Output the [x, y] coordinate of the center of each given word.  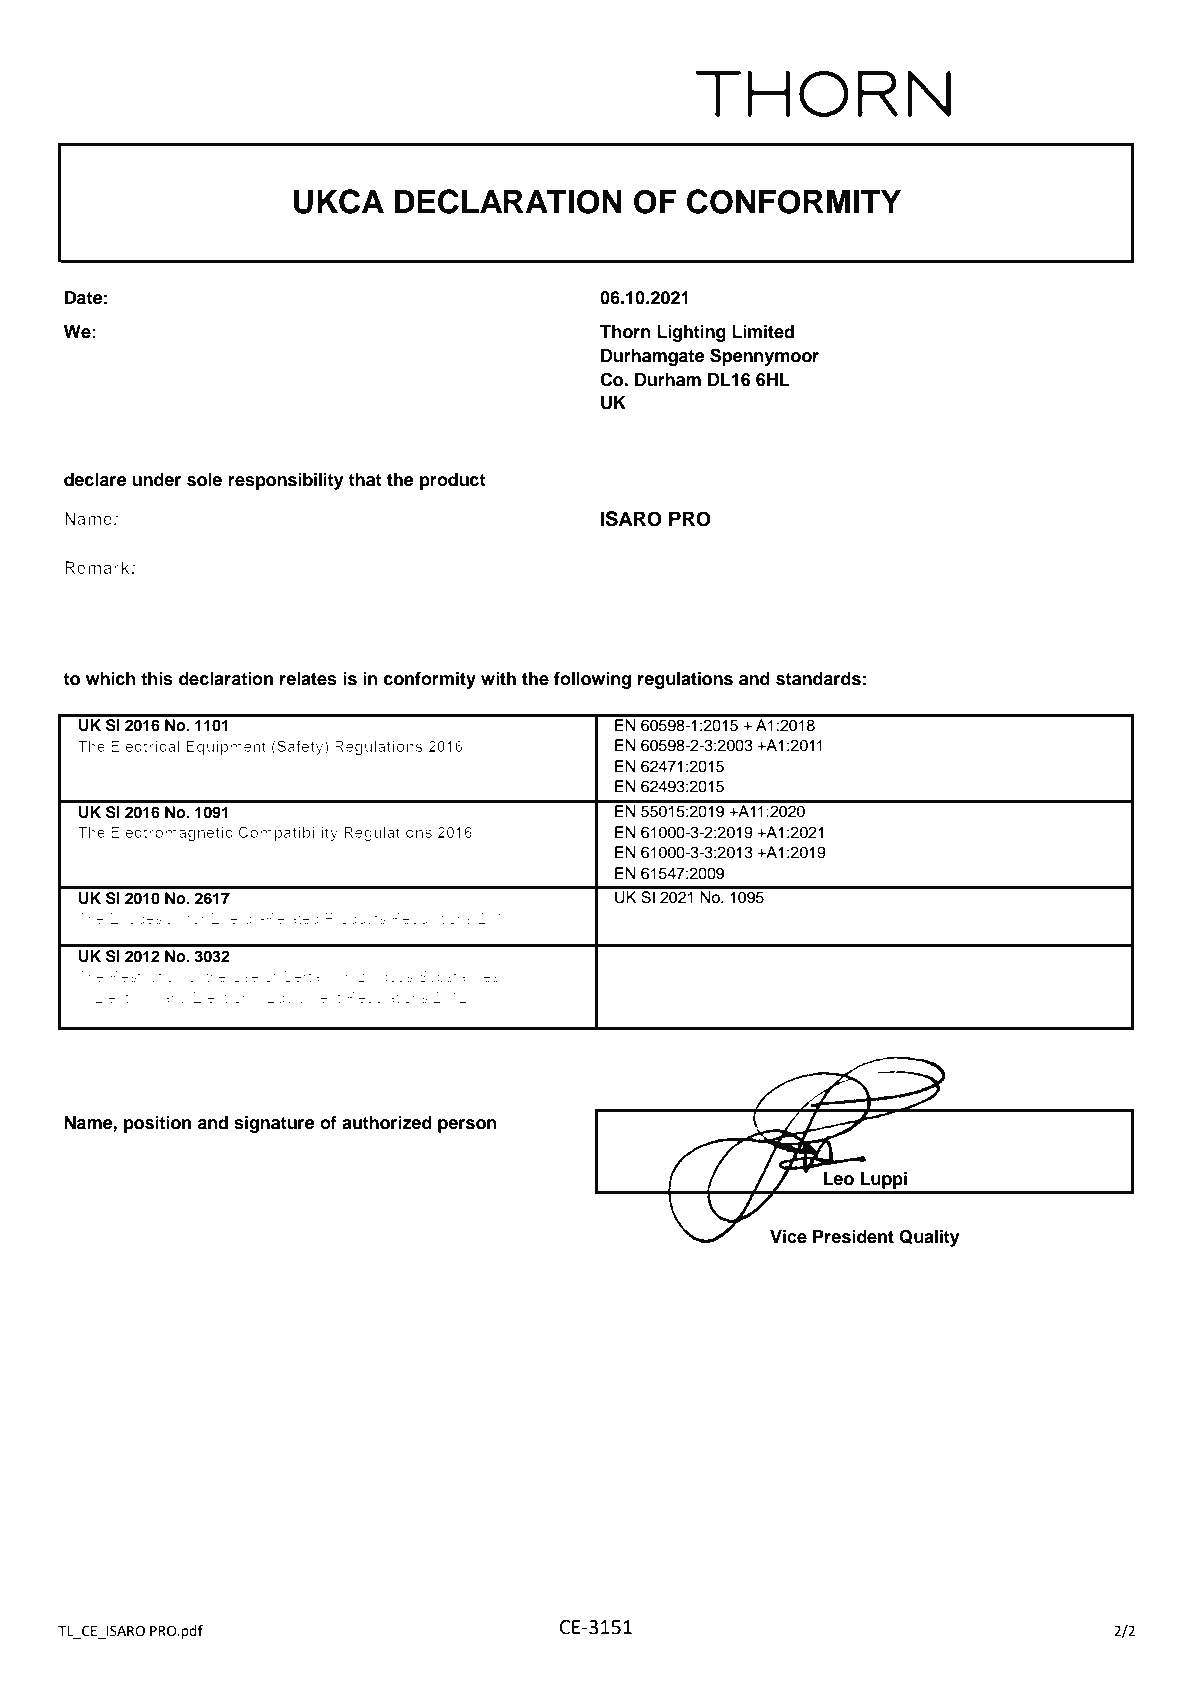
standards [818, 679]
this [157, 679]
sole [204, 480]
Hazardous [375, 976]
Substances [458, 976]
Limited [763, 332]
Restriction [146, 976]
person [467, 1126]
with [498, 678]
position [157, 1124]
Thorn [625, 332]
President [853, 1237]
